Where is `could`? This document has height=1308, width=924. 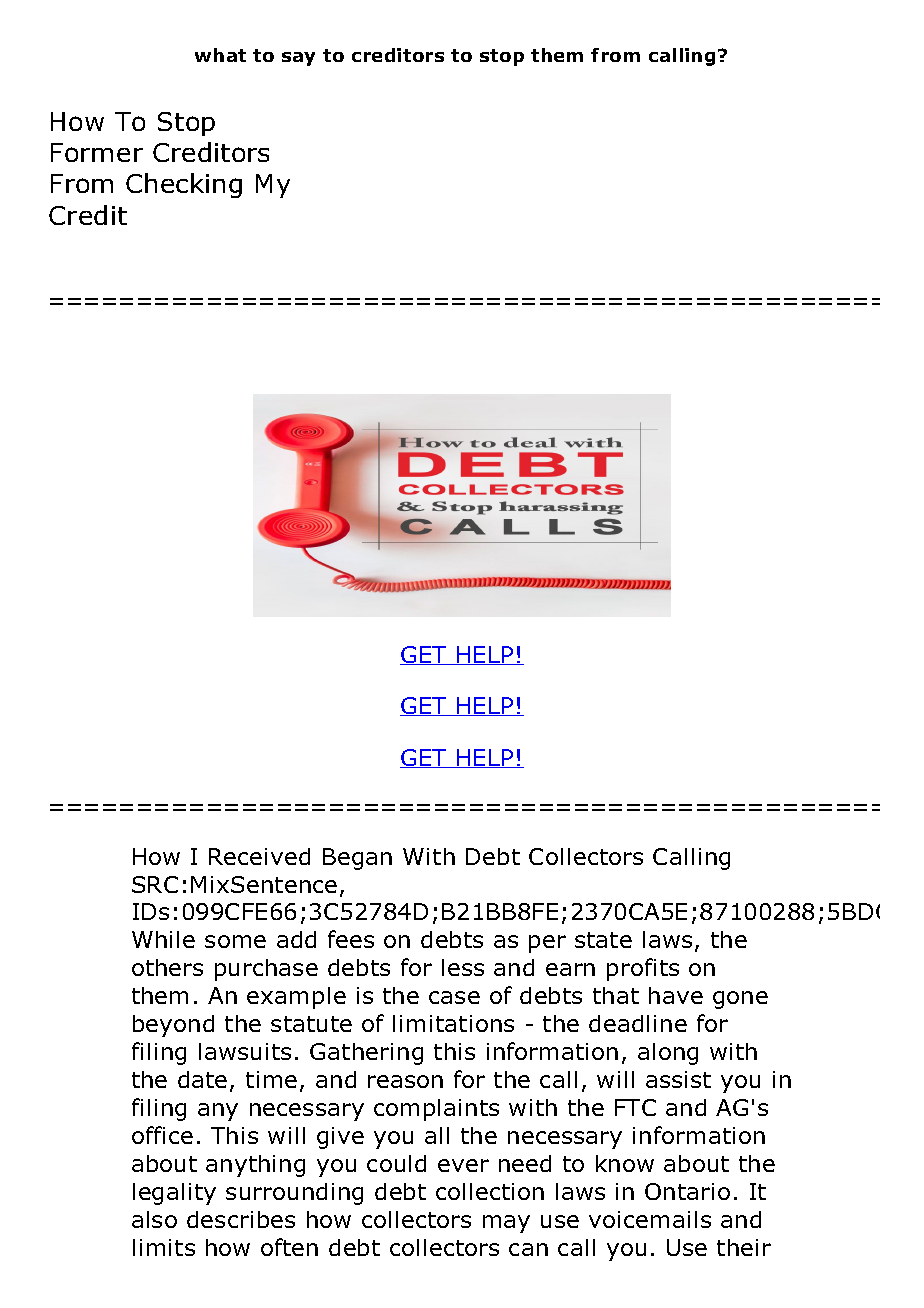
could is located at coordinates (396, 1163).
